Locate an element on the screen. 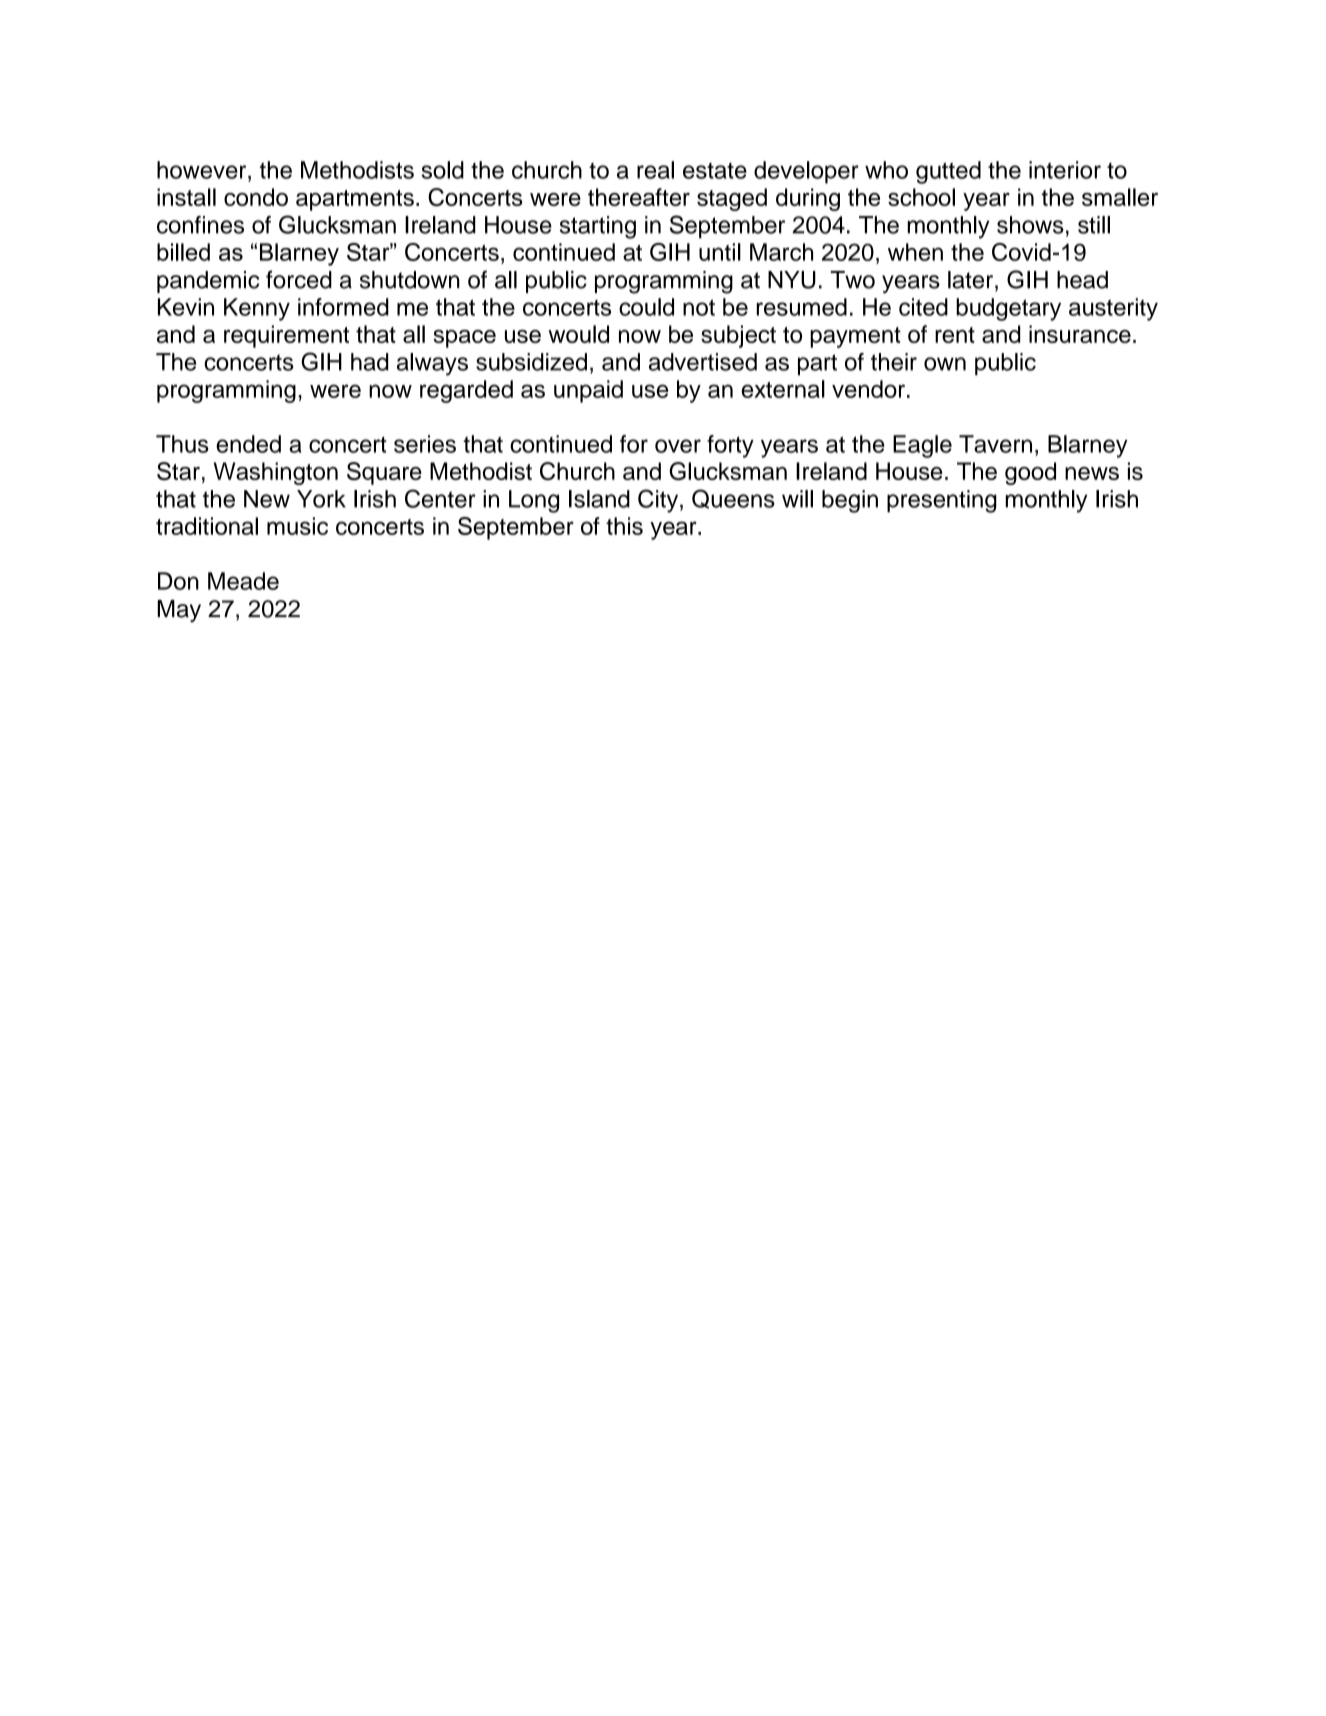 Image resolution: width=1326 pixels, height=1716 pixels. York is located at coordinates (321, 499).
